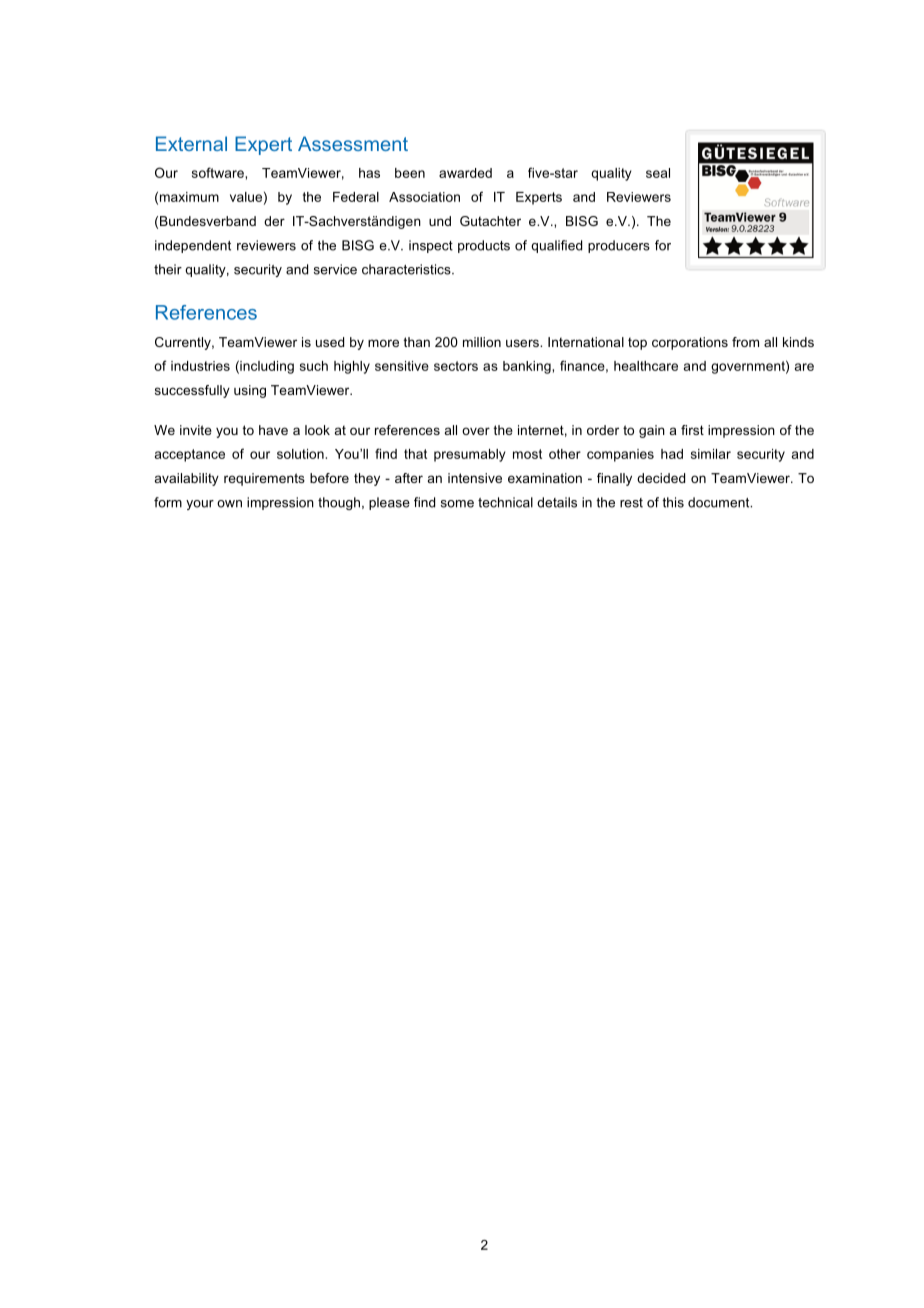 Image resolution: width=924 pixels, height=1308 pixels. I want to click on seal, so click(658, 173).
